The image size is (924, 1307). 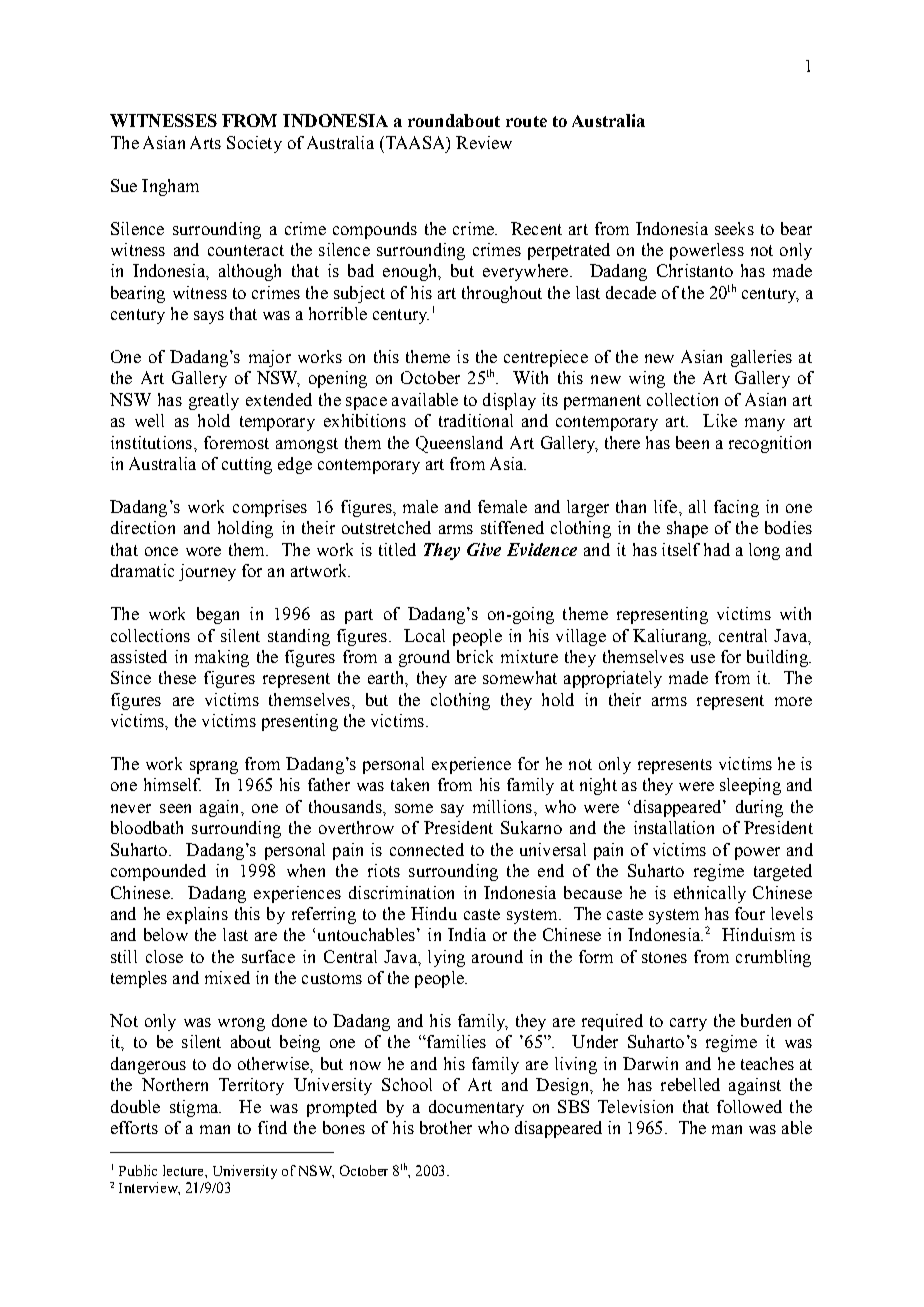 What do you see at coordinates (750, 913) in the screenshot?
I see `four` at bounding box center [750, 913].
